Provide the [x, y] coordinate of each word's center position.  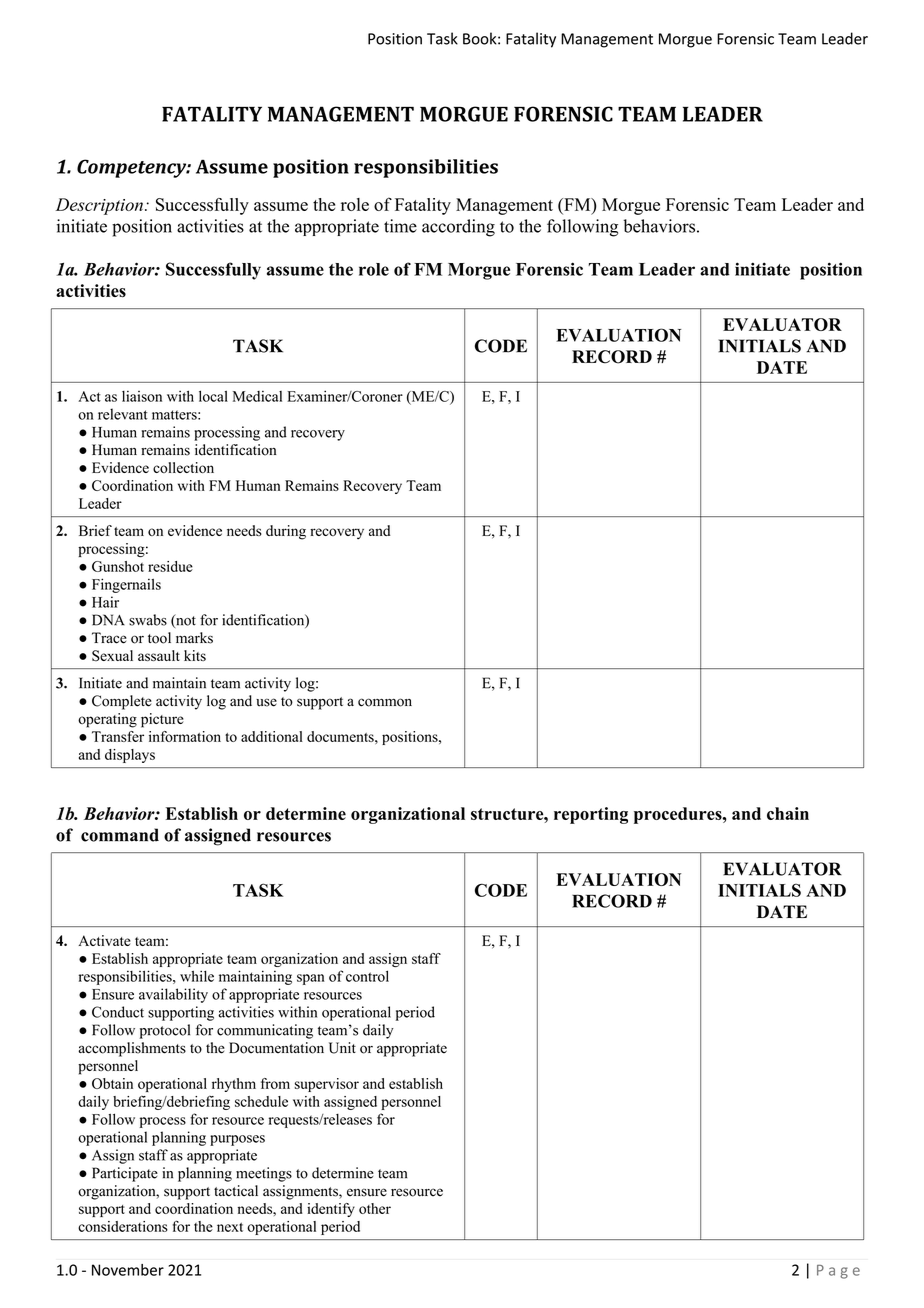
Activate [104, 940]
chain [788, 813]
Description [99, 206]
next [230, 1227]
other [375, 1208]
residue [170, 566]
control [367, 976]
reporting [591, 815]
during [286, 532]
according [458, 228]
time [400, 226]
